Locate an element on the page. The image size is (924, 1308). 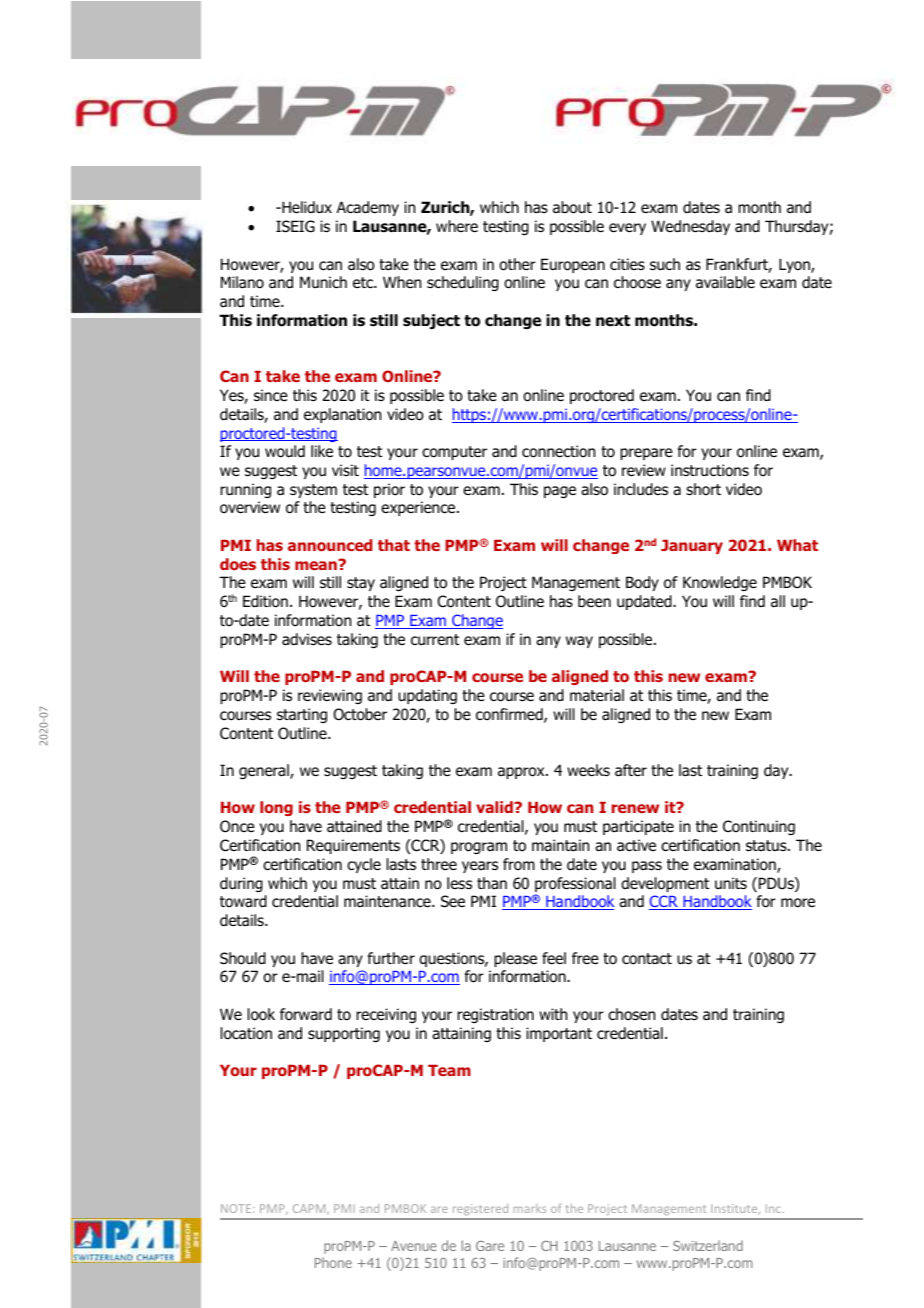
CAPM is located at coordinates (310, 1209).
